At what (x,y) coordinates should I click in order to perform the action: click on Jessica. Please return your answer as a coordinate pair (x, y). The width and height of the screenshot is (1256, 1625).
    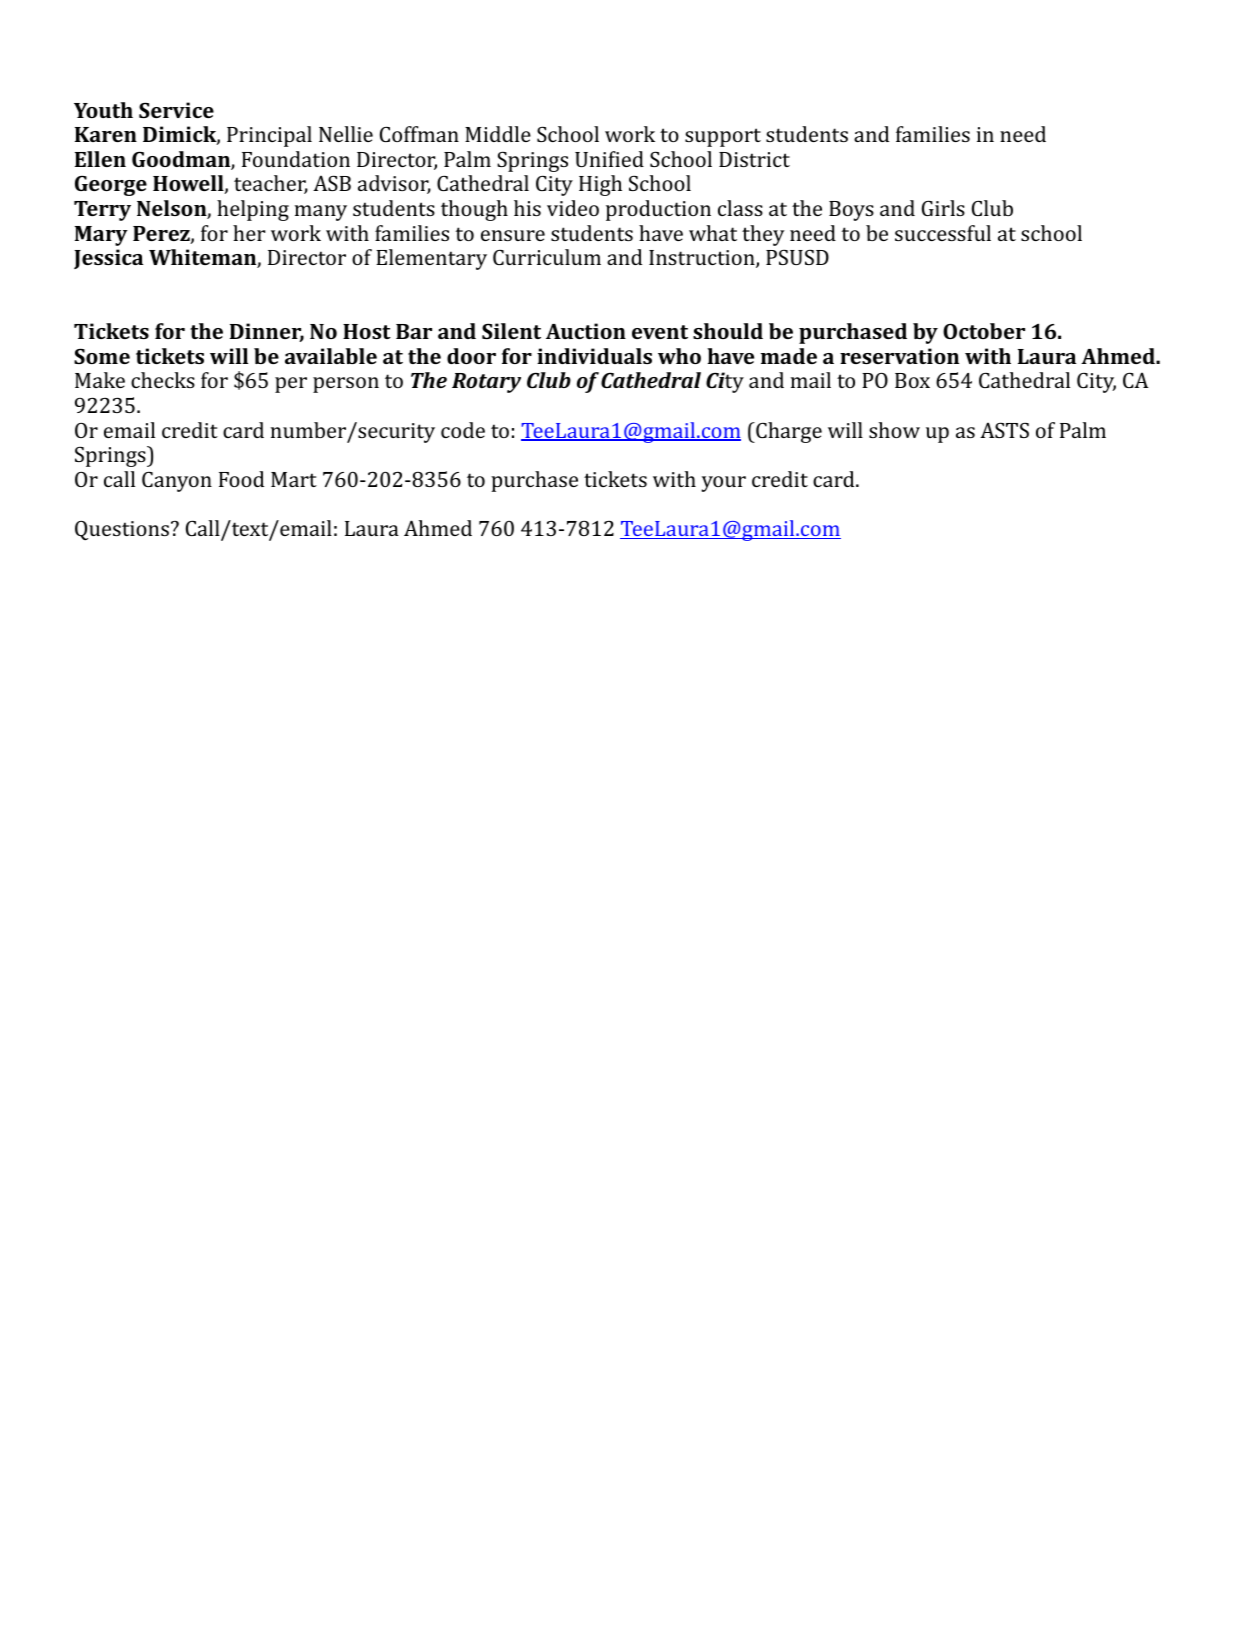
    Looking at the image, I should click on (108, 259).
